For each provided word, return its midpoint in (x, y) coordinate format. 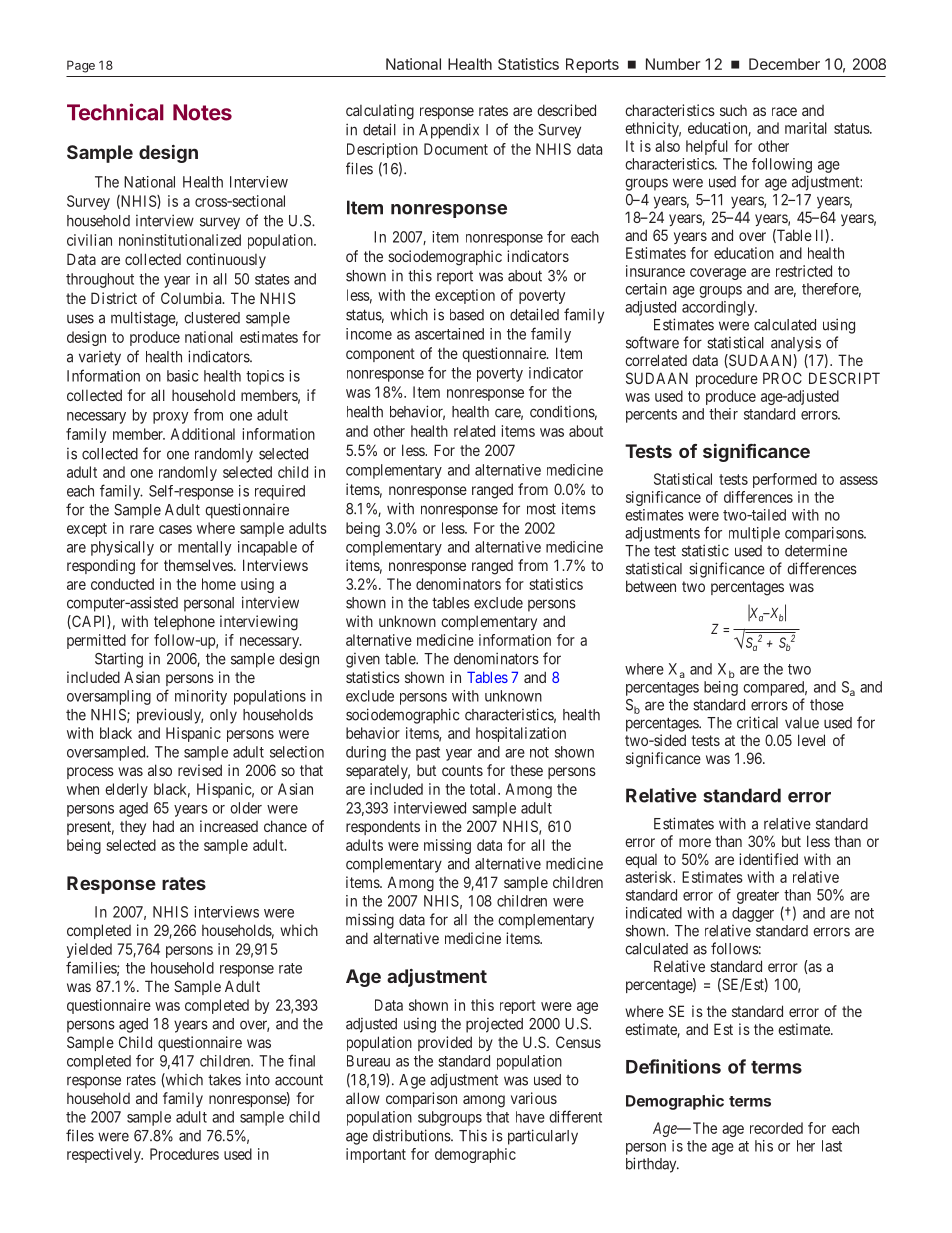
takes (224, 1080)
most (541, 509)
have (530, 1117)
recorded (776, 1128)
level (811, 740)
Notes (202, 112)
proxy (170, 418)
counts (462, 770)
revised (200, 770)
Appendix (449, 131)
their (723, 414)
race (784, 111)
